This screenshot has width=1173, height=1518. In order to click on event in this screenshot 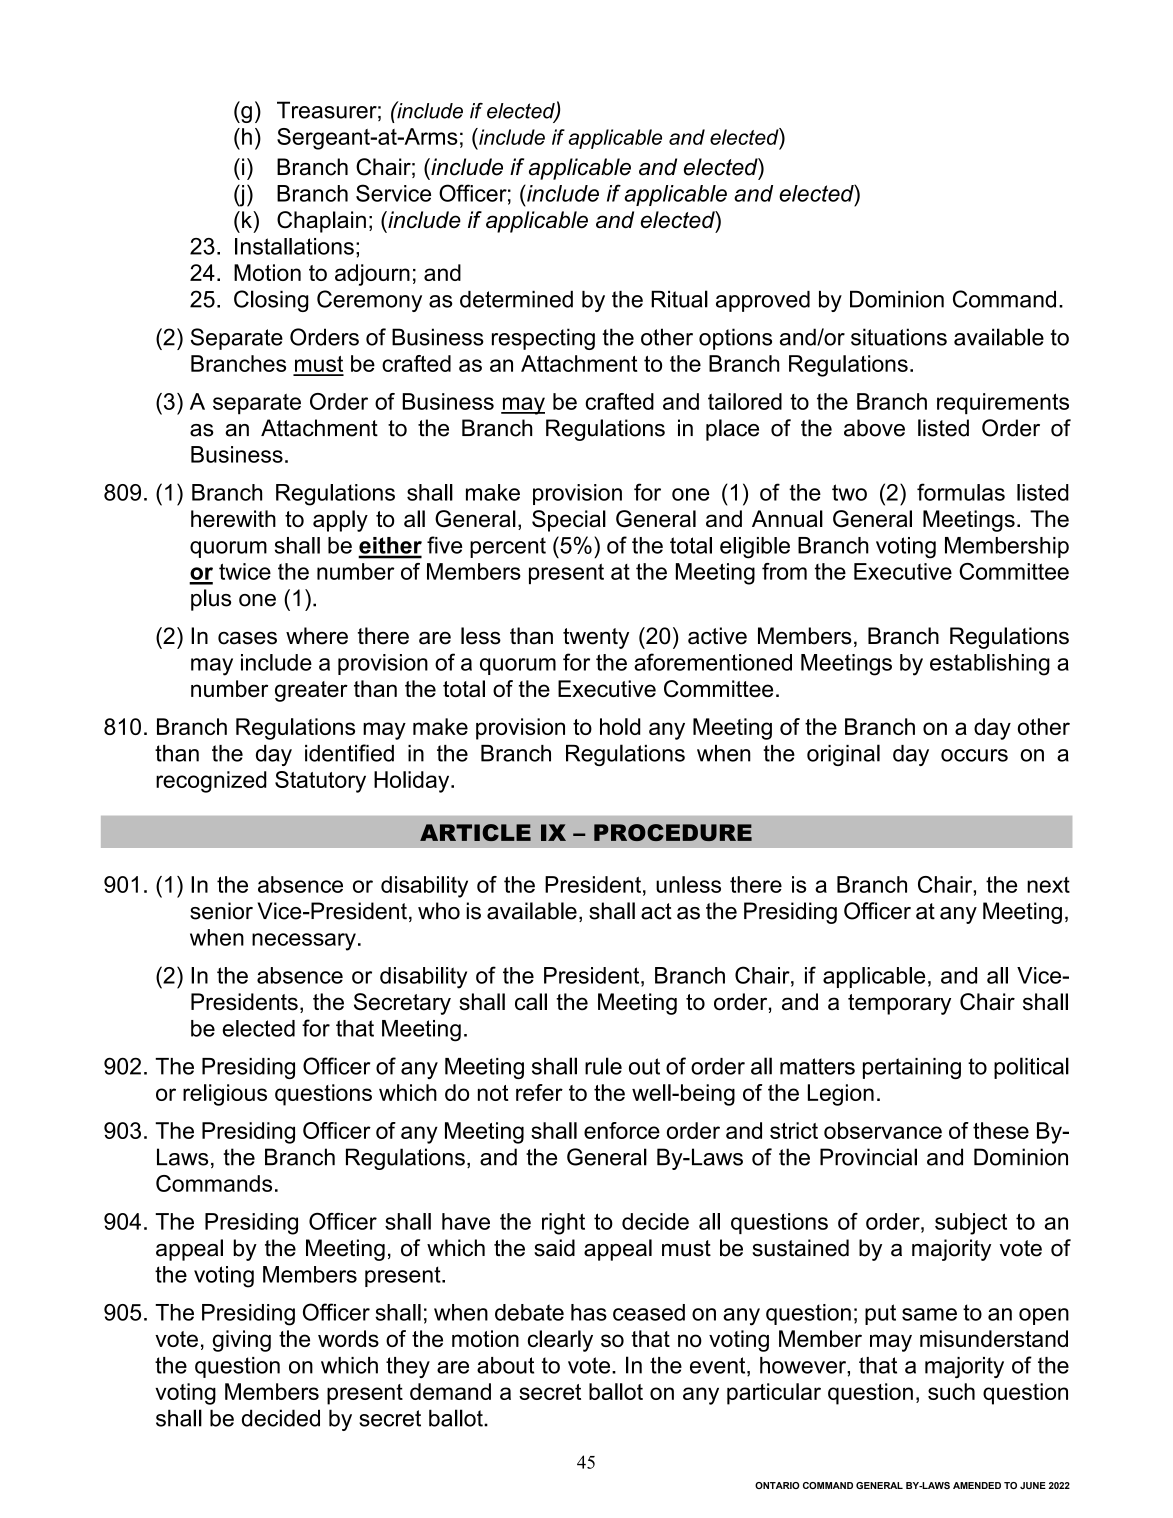, I will do `click(719, 1366)`.
